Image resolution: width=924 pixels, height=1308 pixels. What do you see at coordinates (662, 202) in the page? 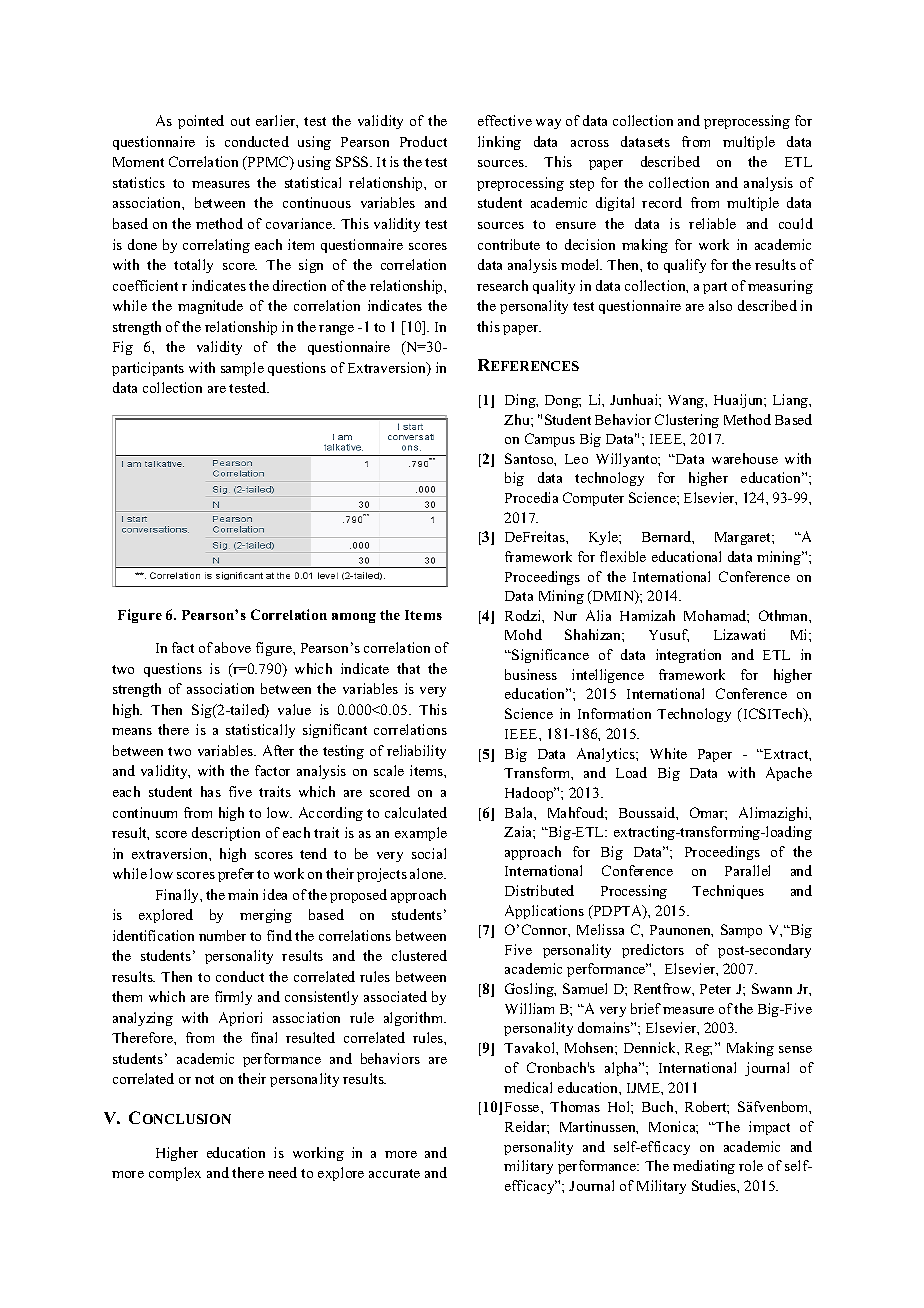
I see `record` at bounding box center [662, 202].
